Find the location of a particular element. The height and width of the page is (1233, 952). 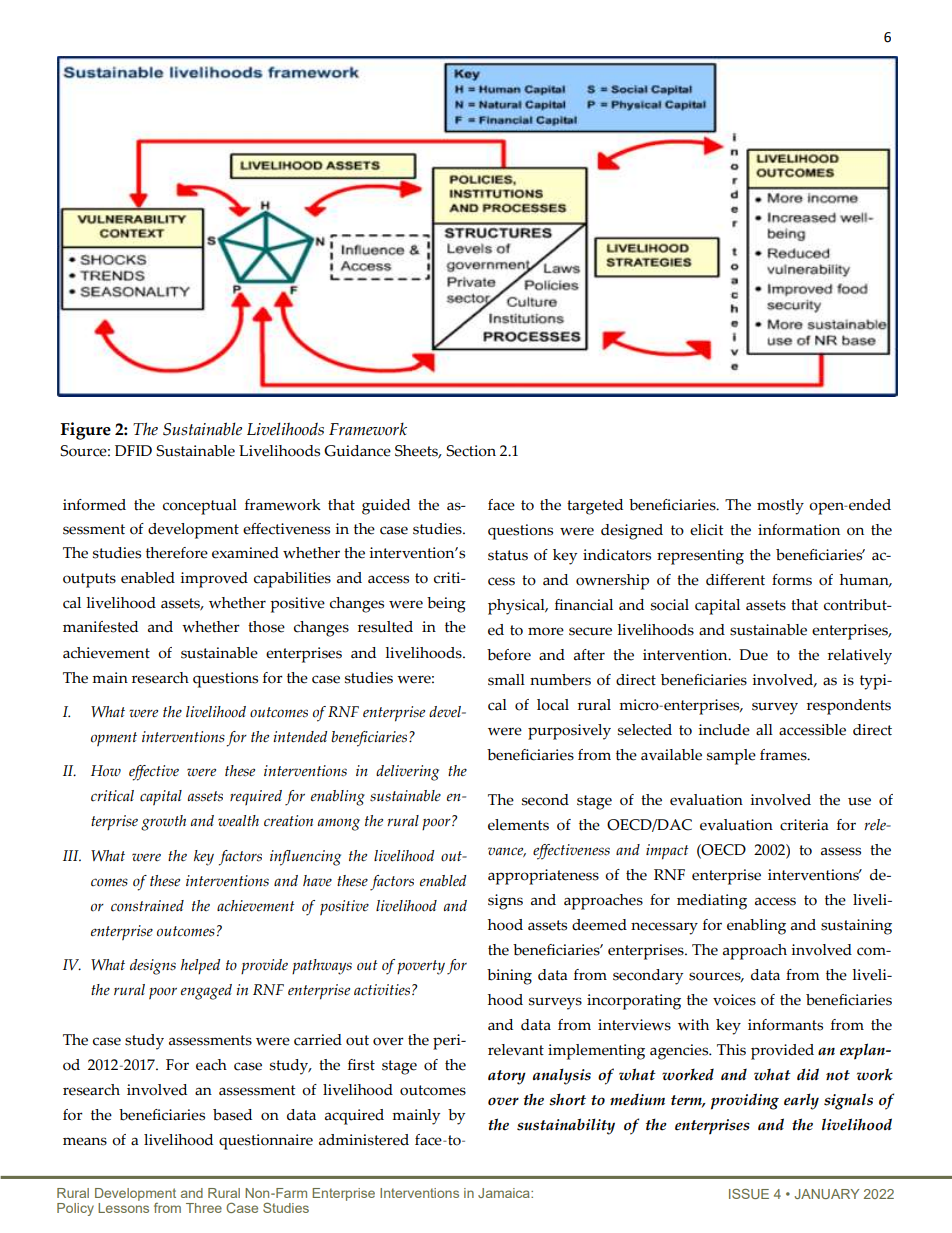

wealth is located at coordinates (238, 821).
